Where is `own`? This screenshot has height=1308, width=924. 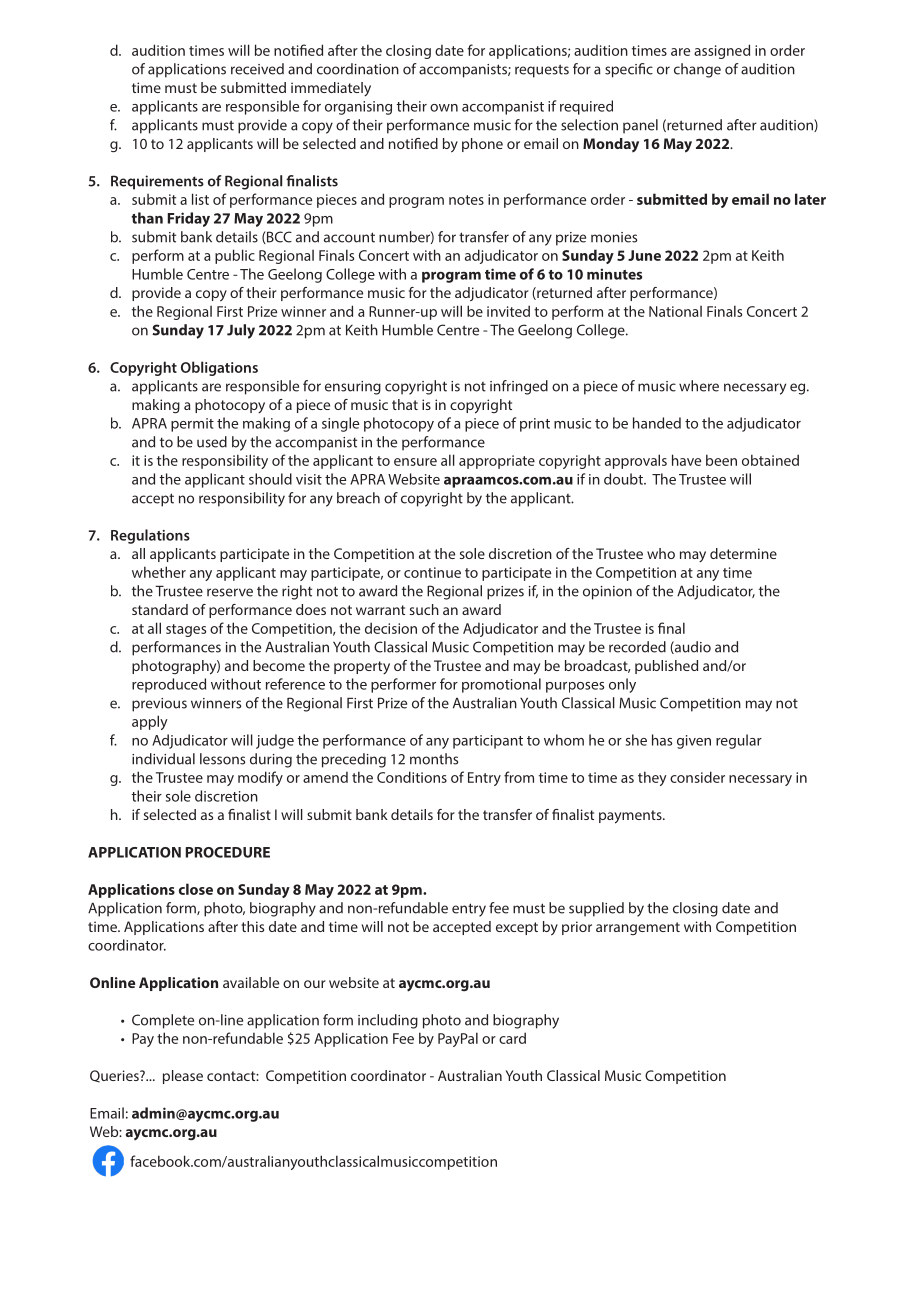 own is located at coordinates (444, 108).
